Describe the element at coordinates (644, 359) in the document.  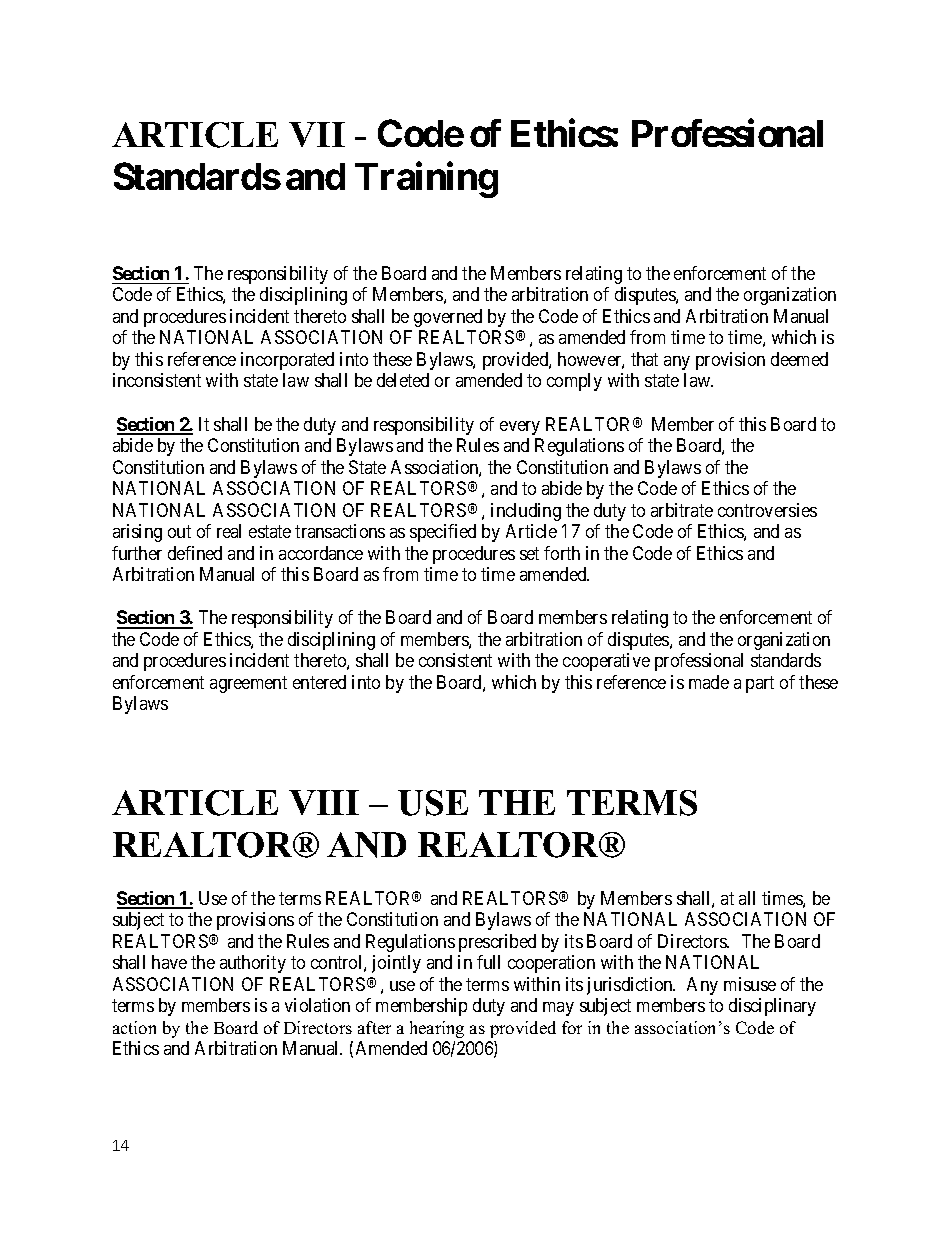
I see `that` at that location.
